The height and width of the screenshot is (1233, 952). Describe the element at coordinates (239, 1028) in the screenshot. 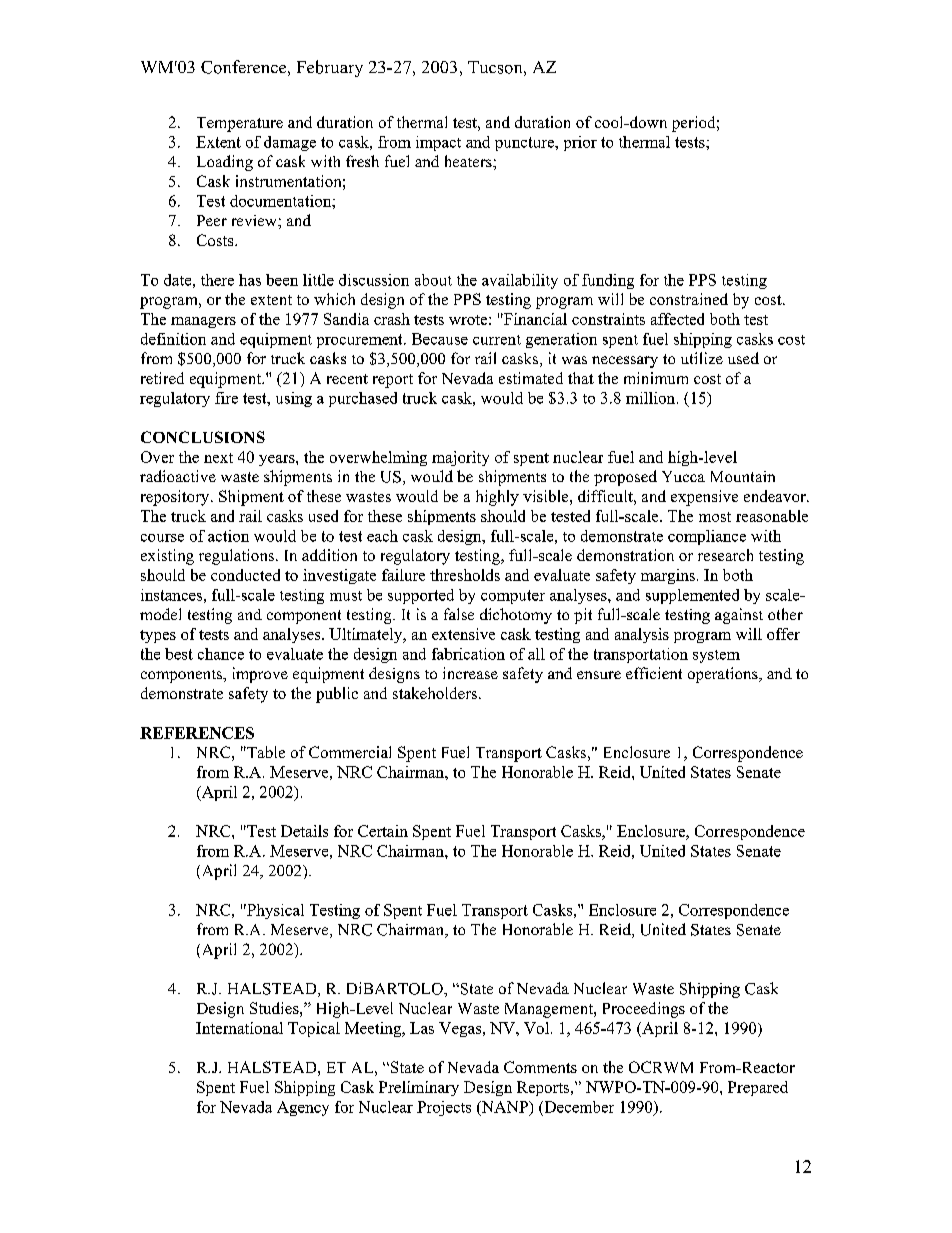

I see `International` at that location.
